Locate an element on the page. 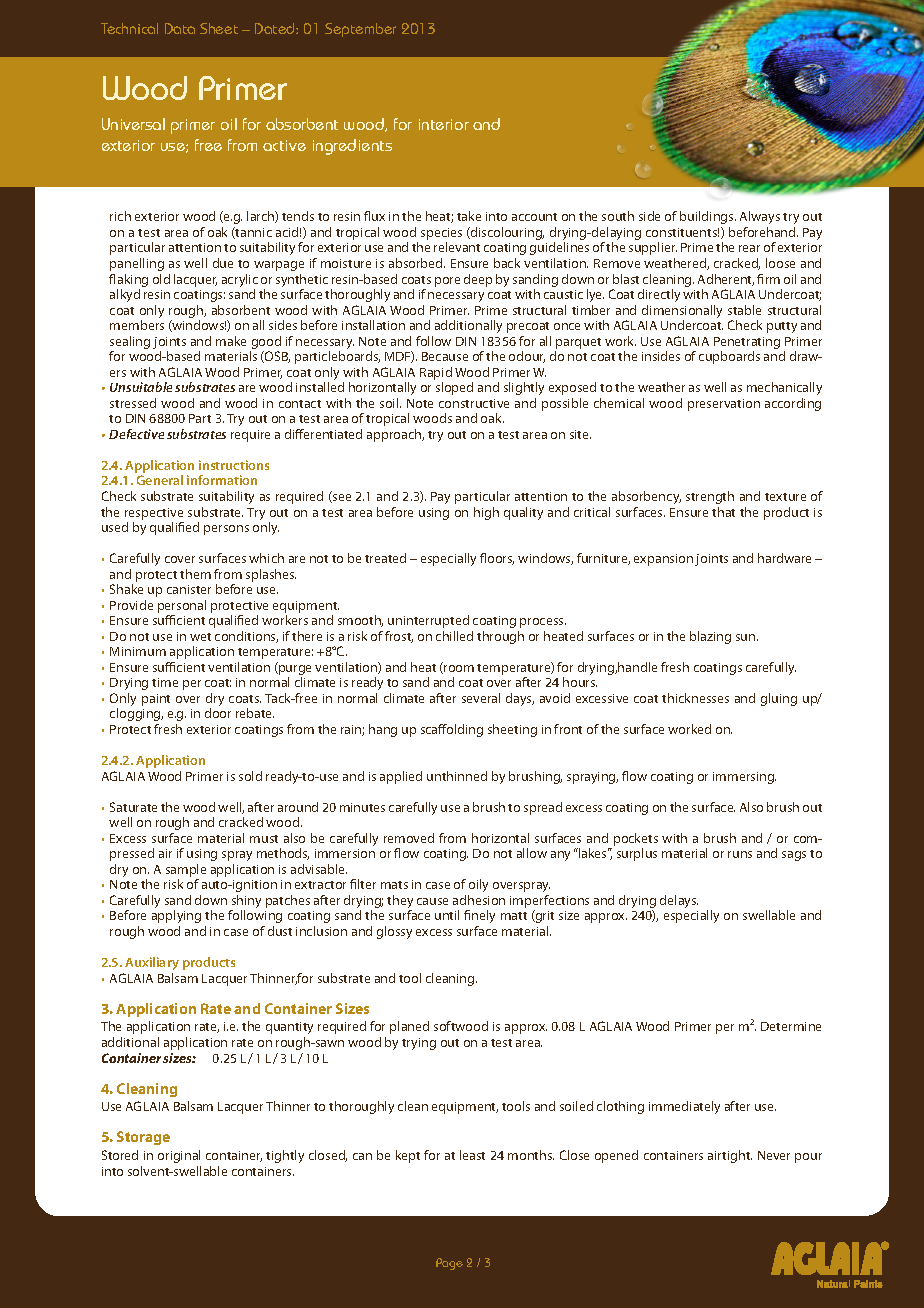  pore is located at coordinates (447, 282).
